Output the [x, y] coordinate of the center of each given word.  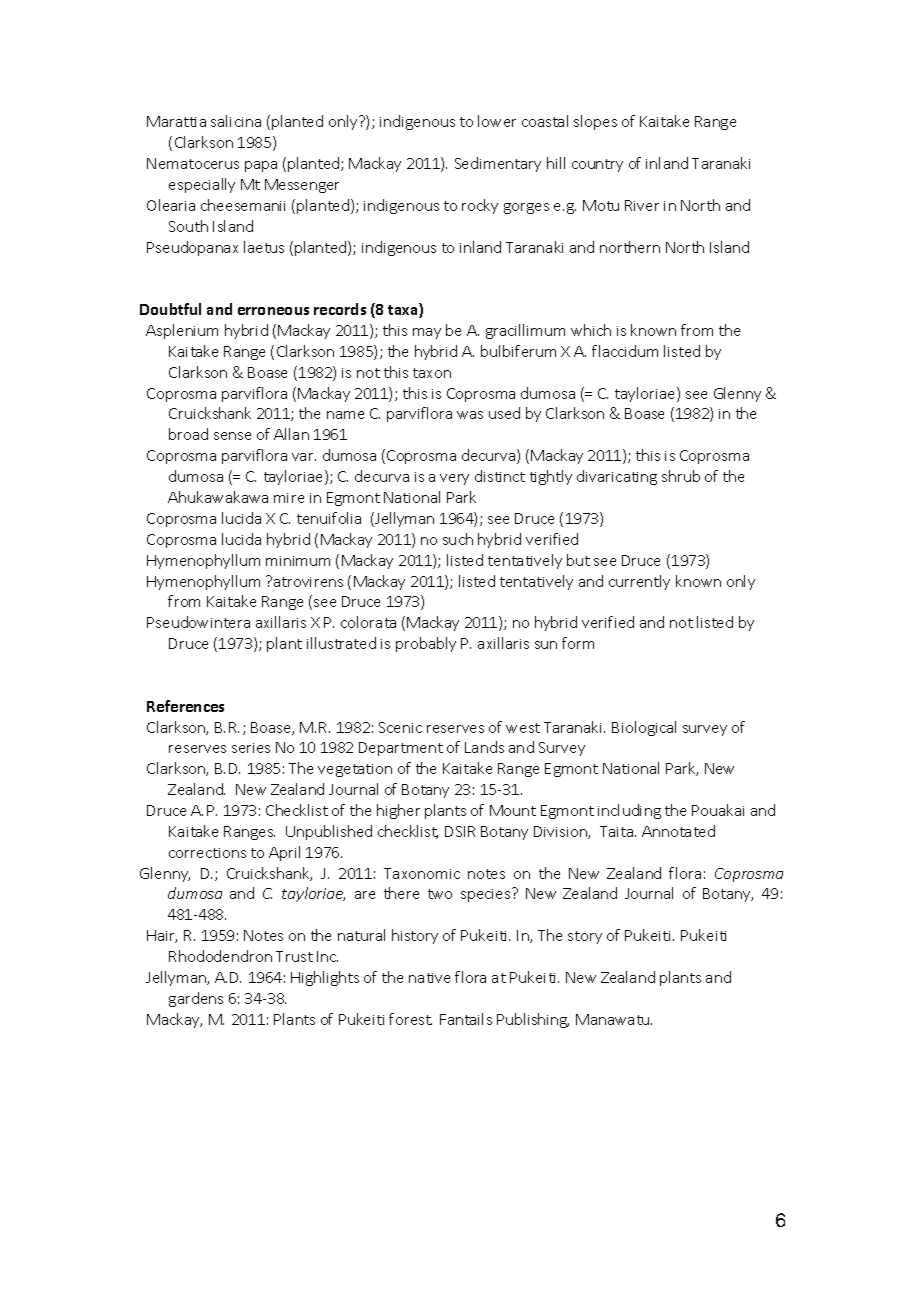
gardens [196, 999]
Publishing [533, 1020]
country [597, 165]
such [458, 539]
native [429, 978]
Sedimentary [498, 164]
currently [639, 582]
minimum [298, 561]
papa [261, 166]
